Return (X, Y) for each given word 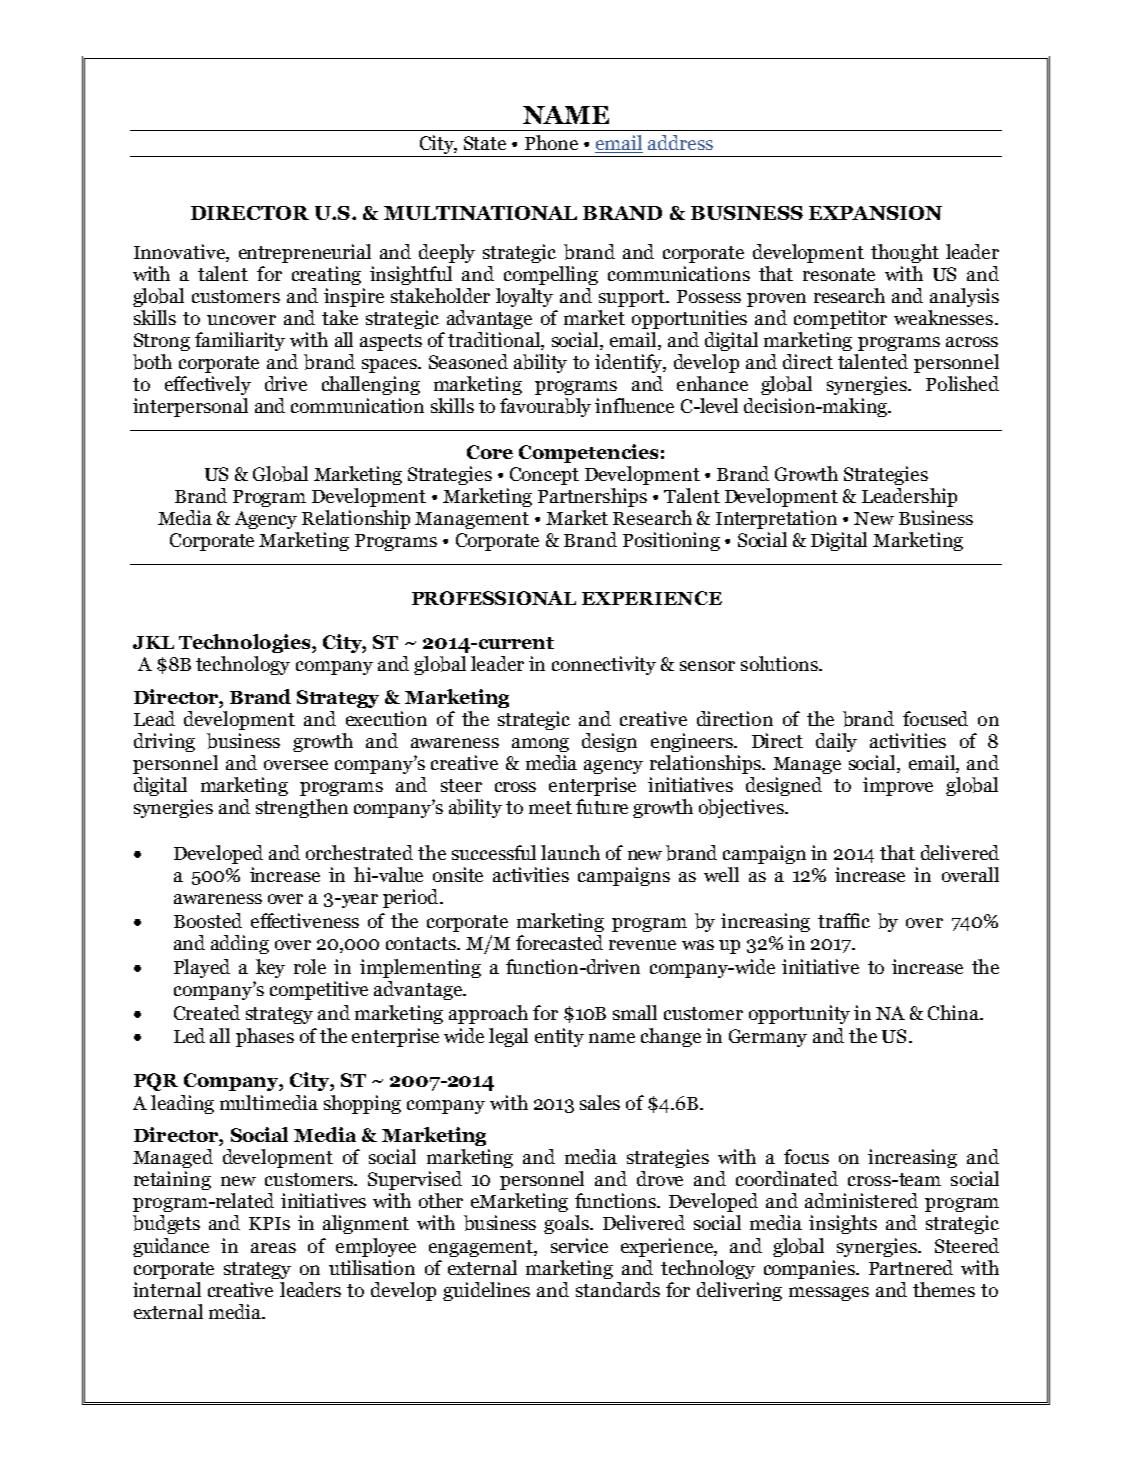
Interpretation (776, 519)
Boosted (208, 920)
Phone (551, 142)
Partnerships (592, 497)
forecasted (559, 942)
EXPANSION (875, 213)
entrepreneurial (305, 253)
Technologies (246, 643)
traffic (844, 920)
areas (273, 1248)
